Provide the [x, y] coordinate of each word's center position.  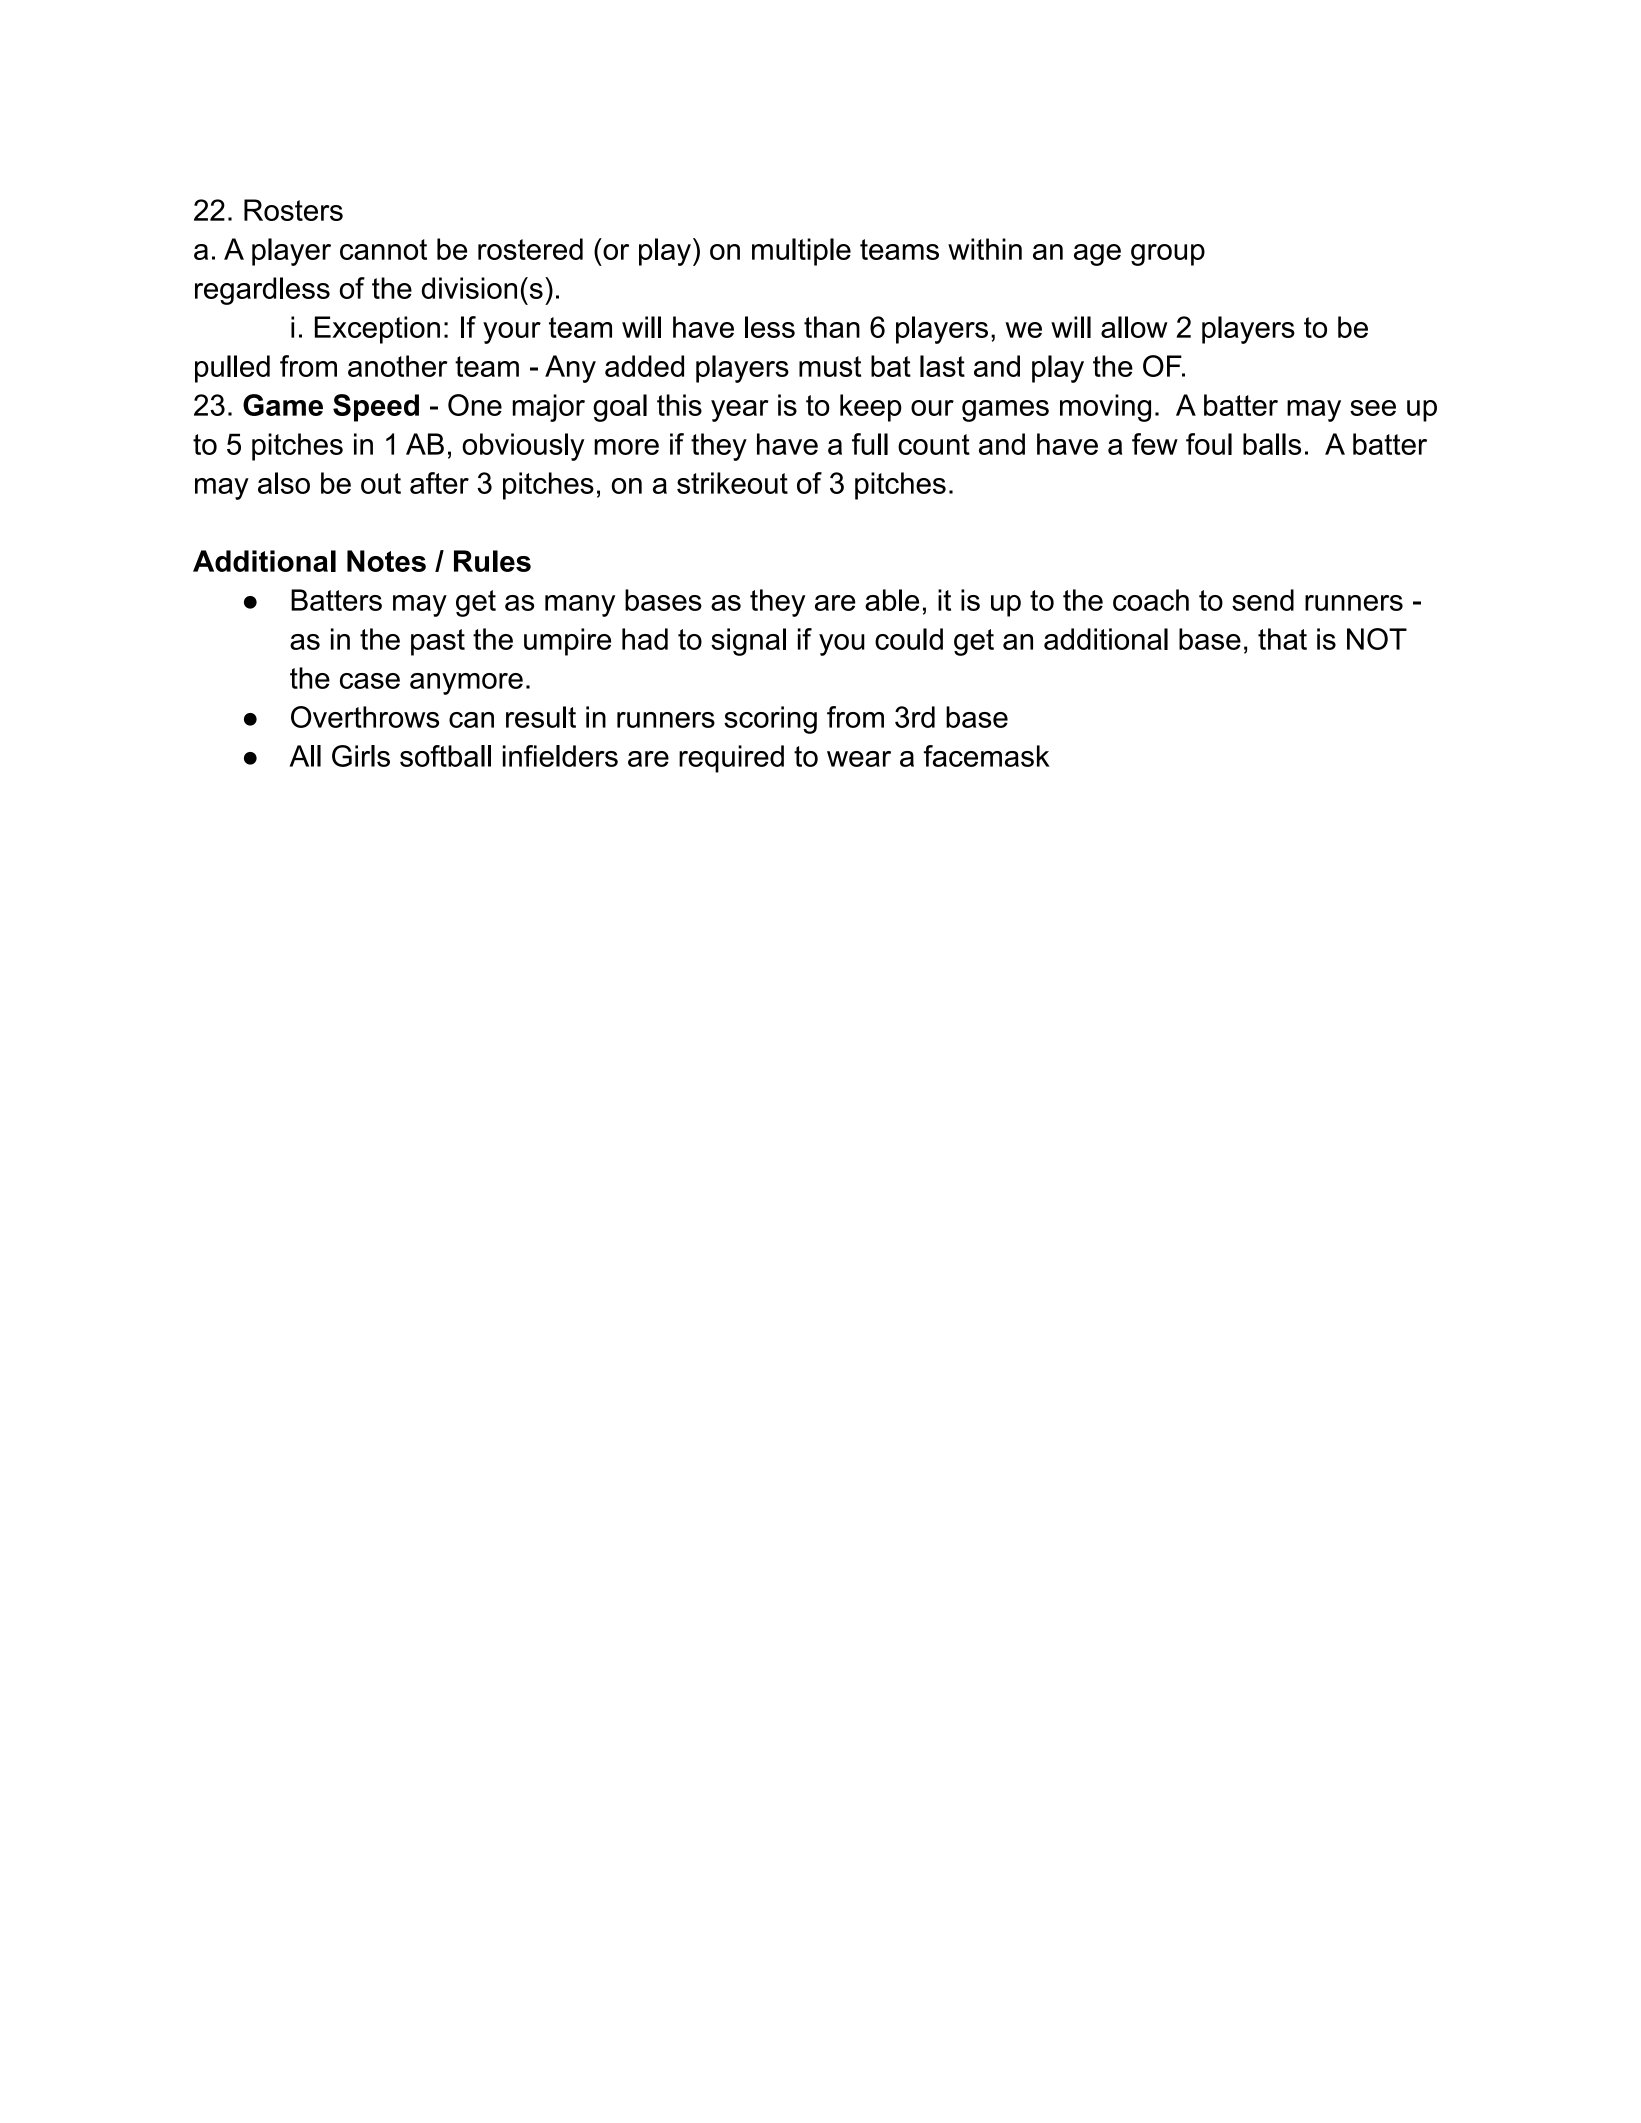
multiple [801, 252]
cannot [383, 249]
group [1168, 255]
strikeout [732, 483]
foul [1209, 444]
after [439, 483]
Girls [361, 756]
